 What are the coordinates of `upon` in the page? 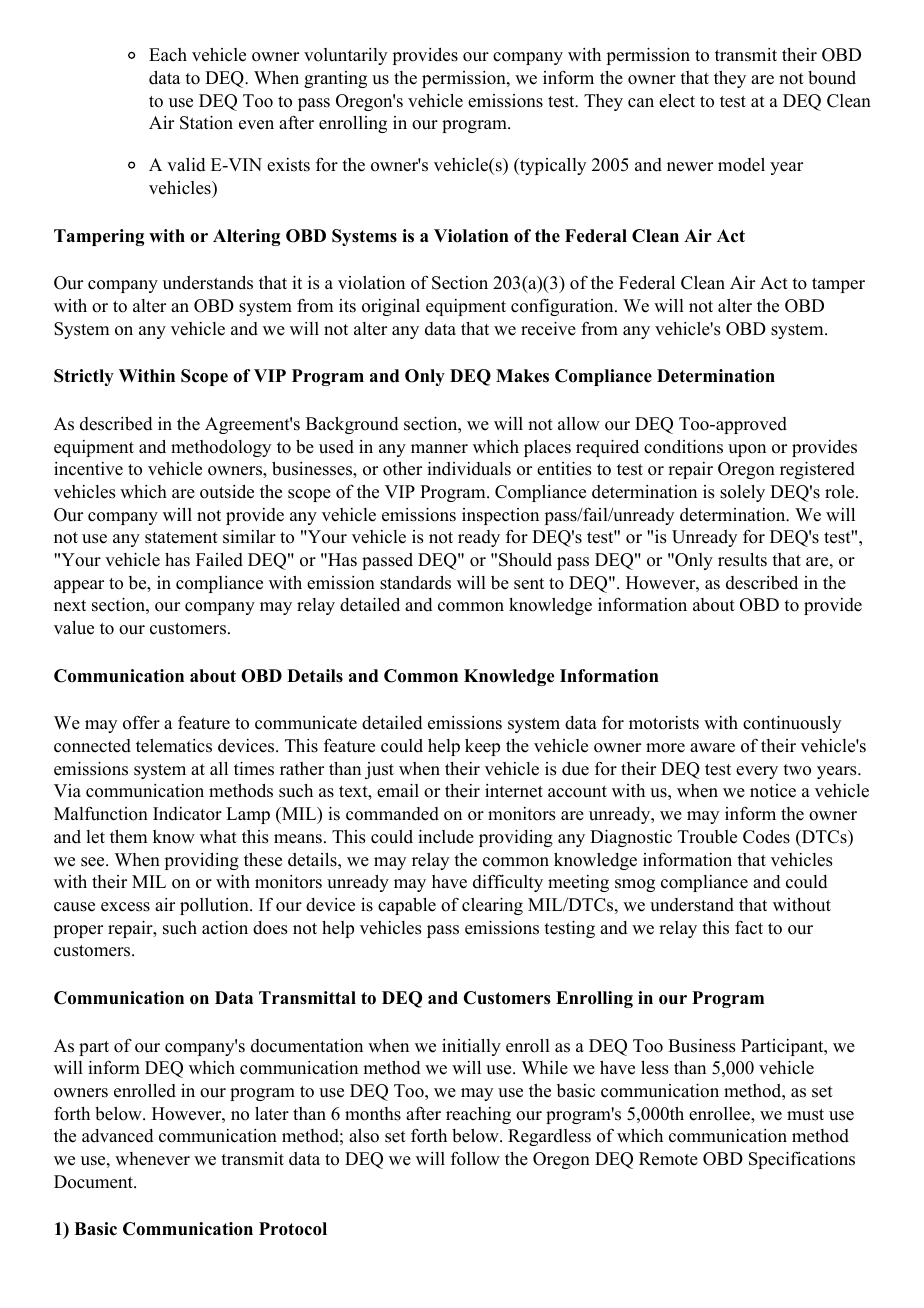 It's located at (747, 450).
